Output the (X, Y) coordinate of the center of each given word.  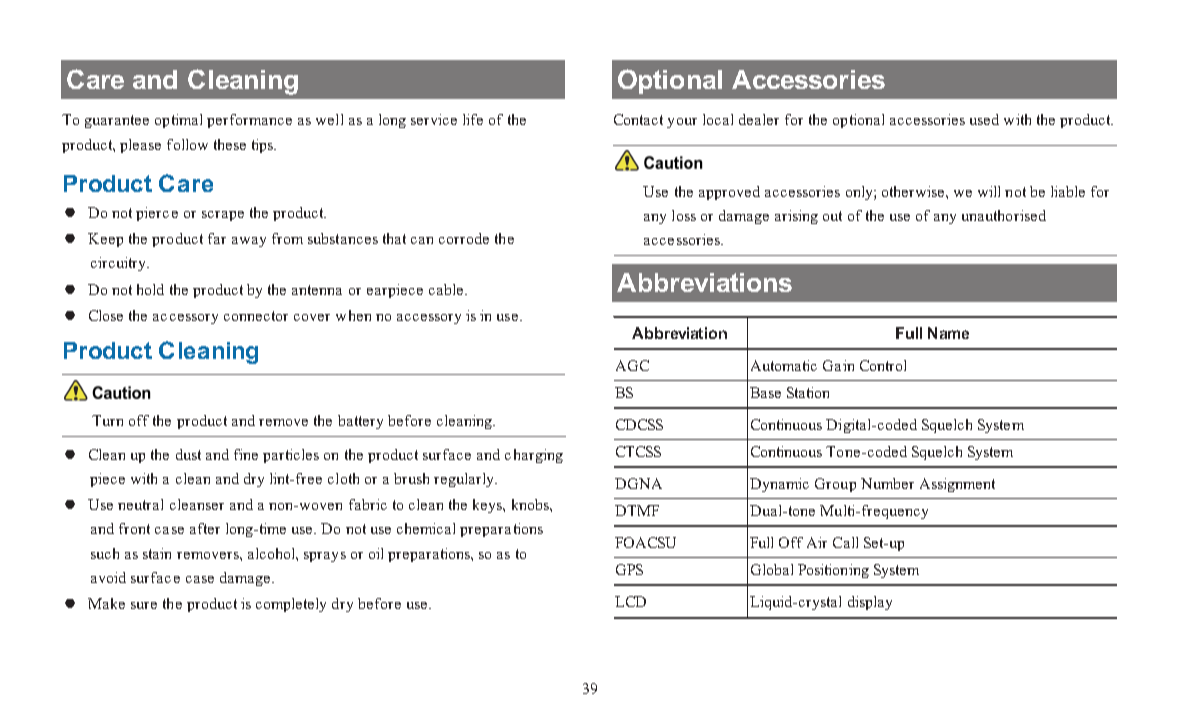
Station (808, 392)
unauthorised (1004, 215)
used (984, 119)
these (230, 144)
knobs (531, 504)
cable (447, 289)
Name (948, 333)
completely (291, 605)
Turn (107, 420)
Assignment (957, 485)
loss (684, 215)
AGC (632, 365)
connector (256, 316)
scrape (223, 216)
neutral (140, 504)
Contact (638, 119)
